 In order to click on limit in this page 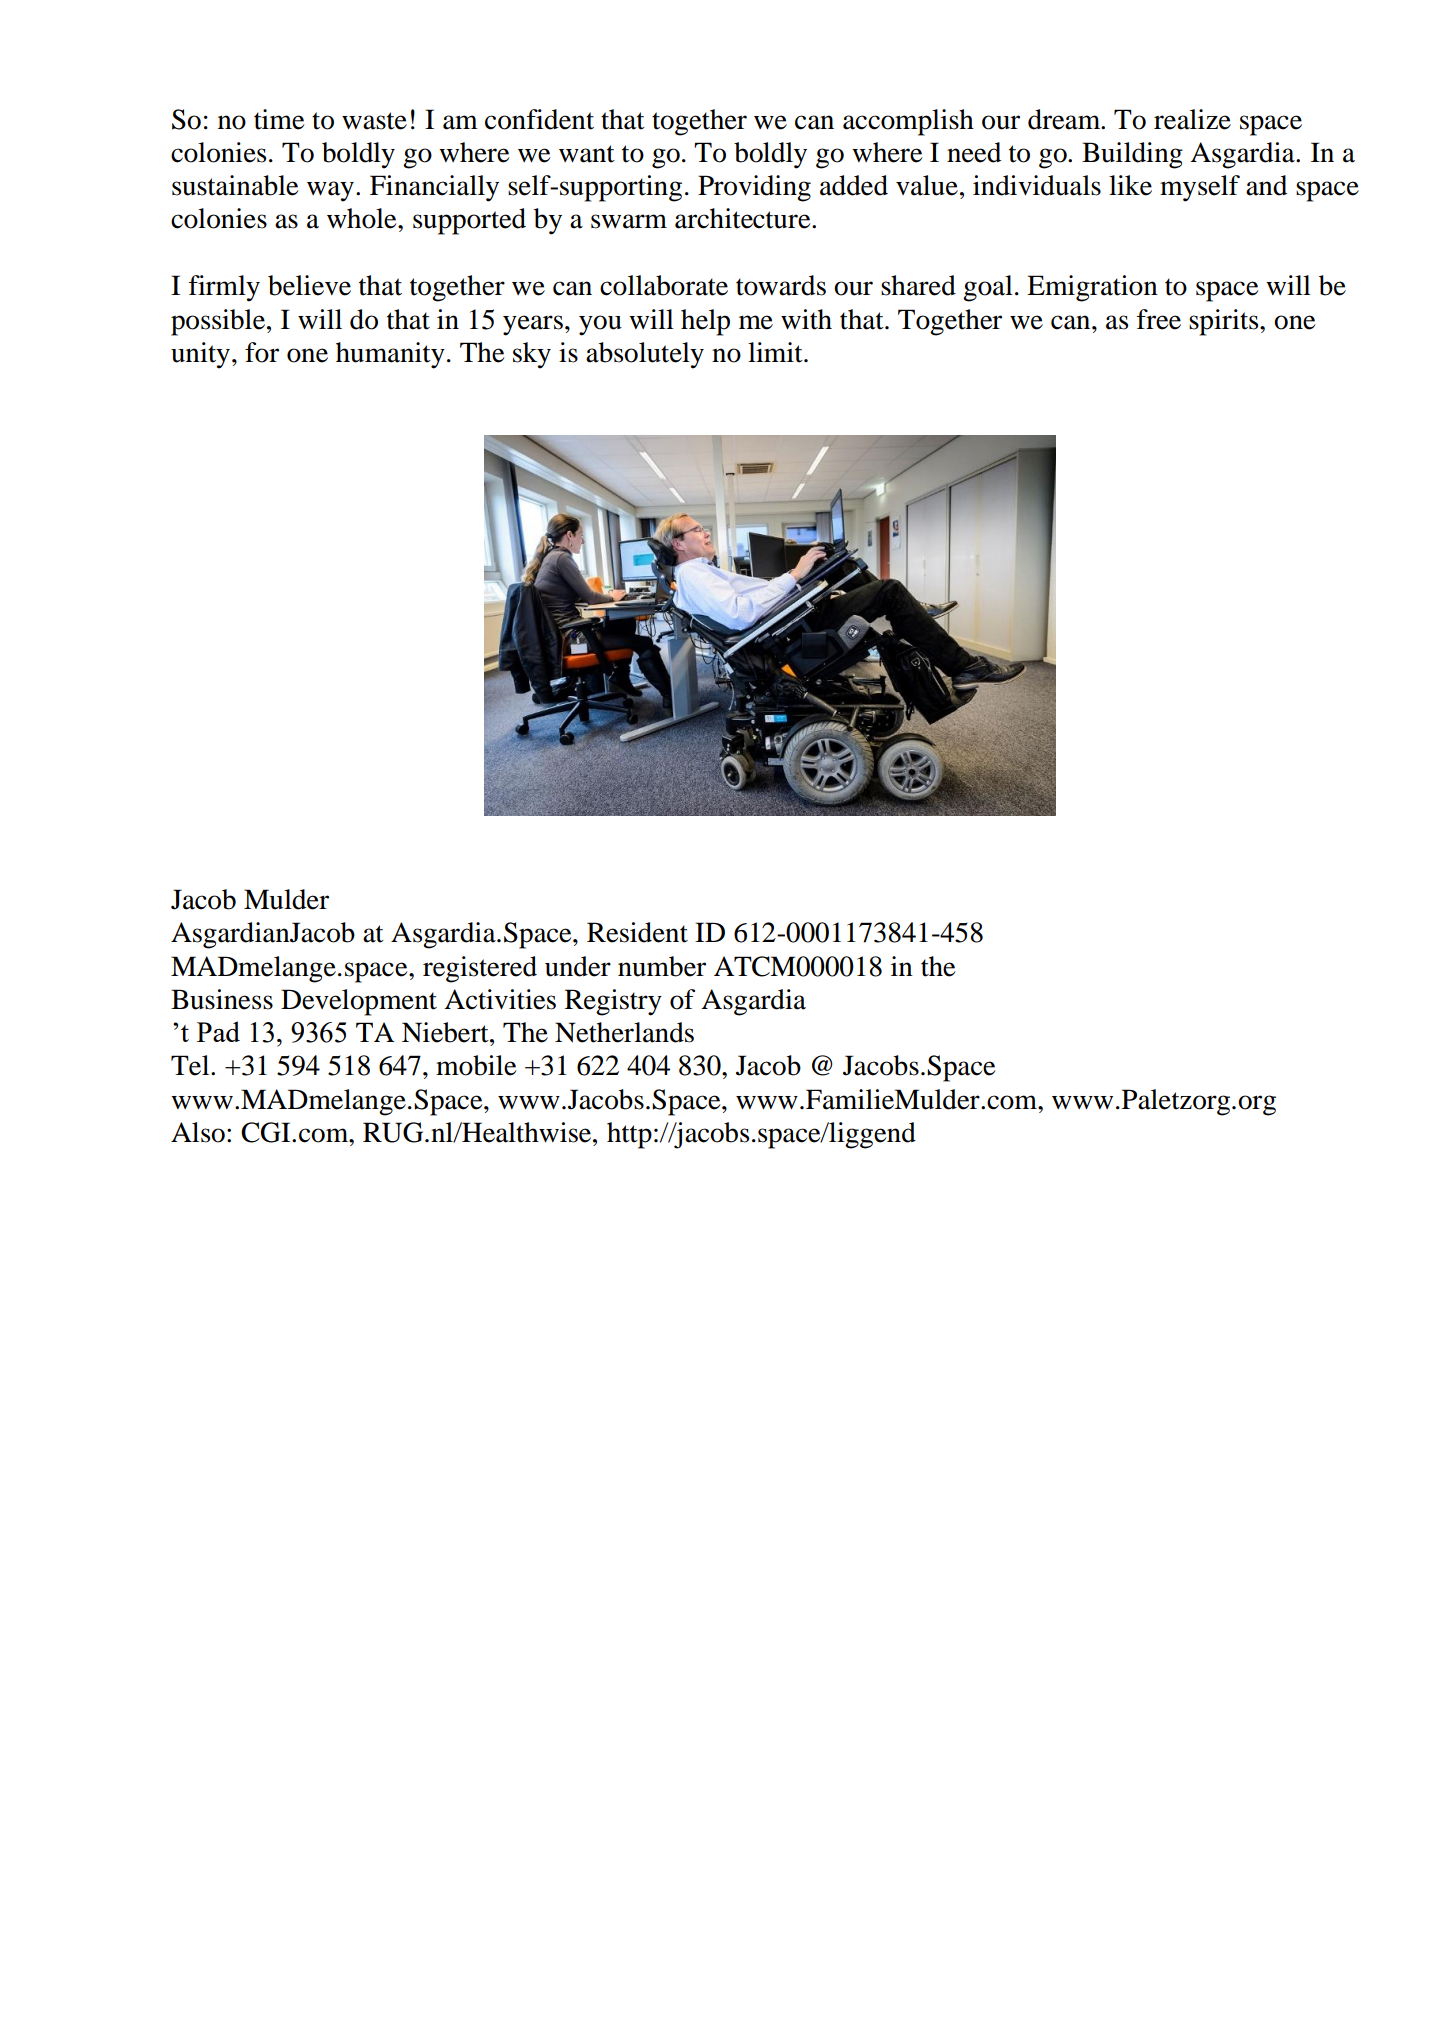, I will do `click(776, 352)`.
